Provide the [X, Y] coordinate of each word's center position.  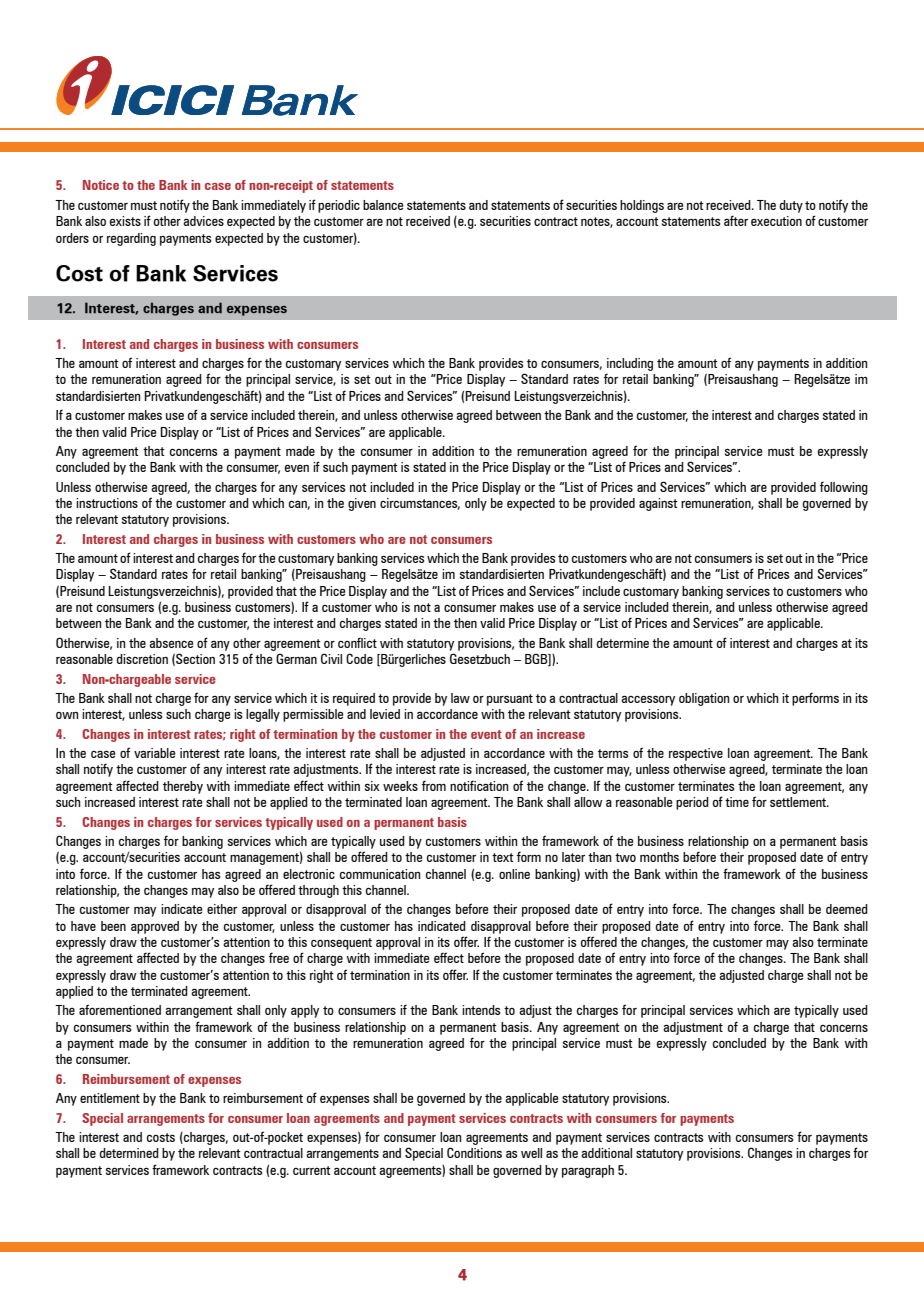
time [737, 802]
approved [155, 927]
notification [479, 785]
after [736, 220]
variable [155, 753]
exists [125, 221]
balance [383, 205]
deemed [847, 909]
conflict [357, 642]
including [630, 364]
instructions [107, 503]
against [658, 504]
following [844, 488]
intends [481, 1010]
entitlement [110, 1098]
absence [171, 643]
